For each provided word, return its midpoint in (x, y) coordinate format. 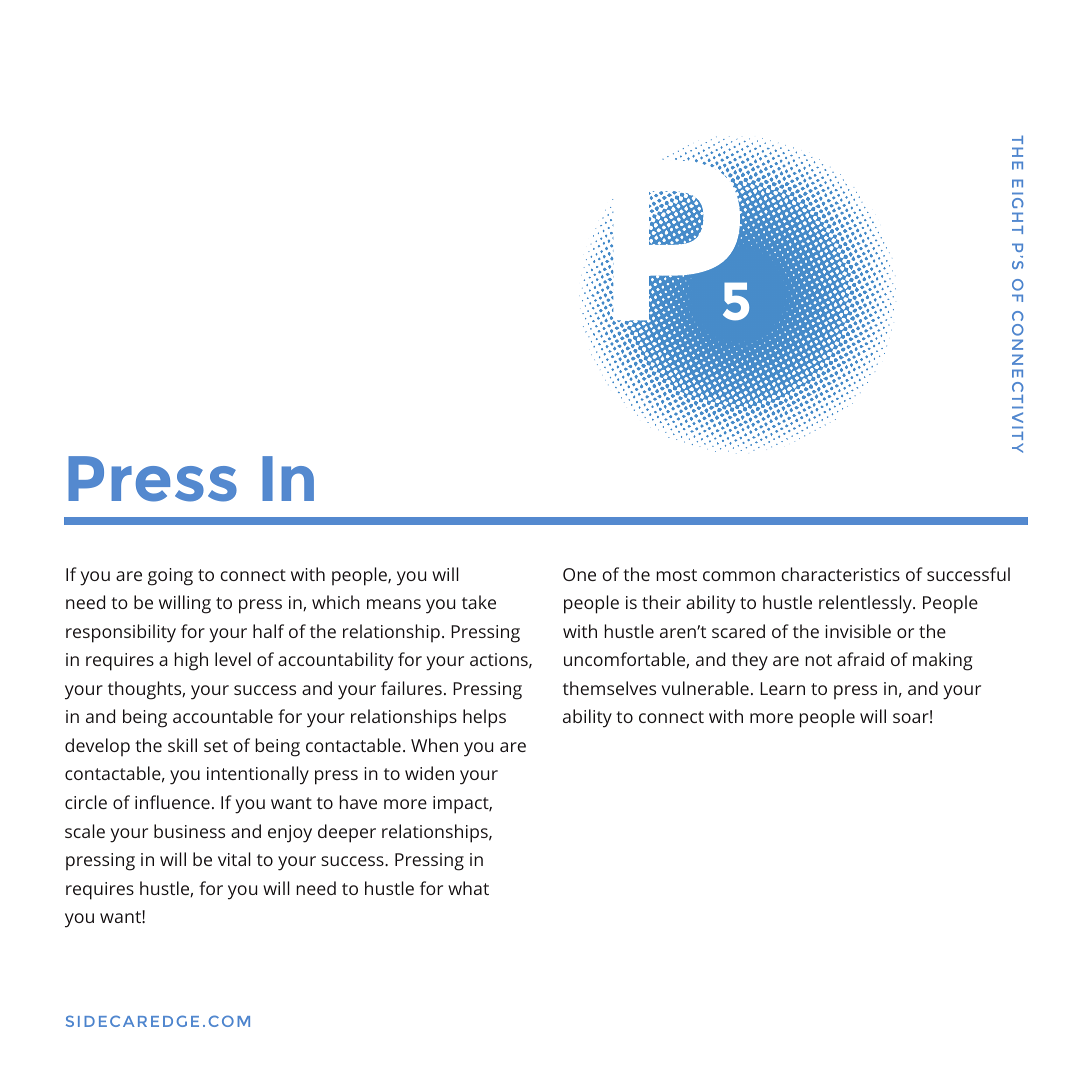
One (579, 574)
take (479, 602)
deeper (347, 833)
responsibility (121, 633)
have (358, 802)
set (216, 746)
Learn (782, 688)
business (189, 831)
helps (484, 718)
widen (429, 773)
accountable (223, 716)
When (434, 745)
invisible (858, 631)
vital (234, 859)
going (170, 577)
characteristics (840, 574)
